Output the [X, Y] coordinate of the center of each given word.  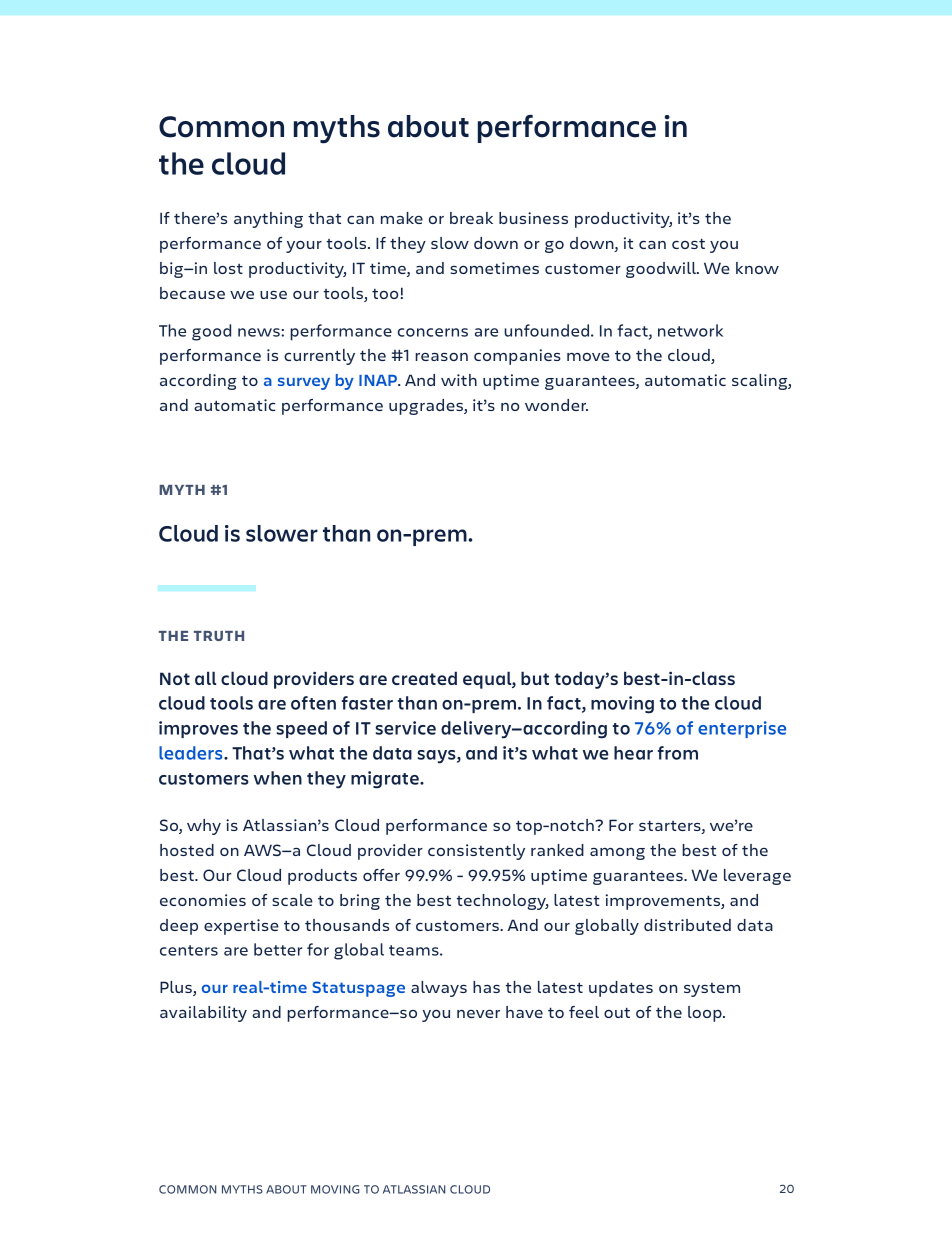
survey [304, 383]
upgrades [427, 407]
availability [203, 1014]
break [471, 218]
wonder [556, 405]
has [486, 987]
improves [198, 729]
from [678, 753]
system [712, 990]
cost [688, 243]
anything [268, 220]
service [405, 728]
